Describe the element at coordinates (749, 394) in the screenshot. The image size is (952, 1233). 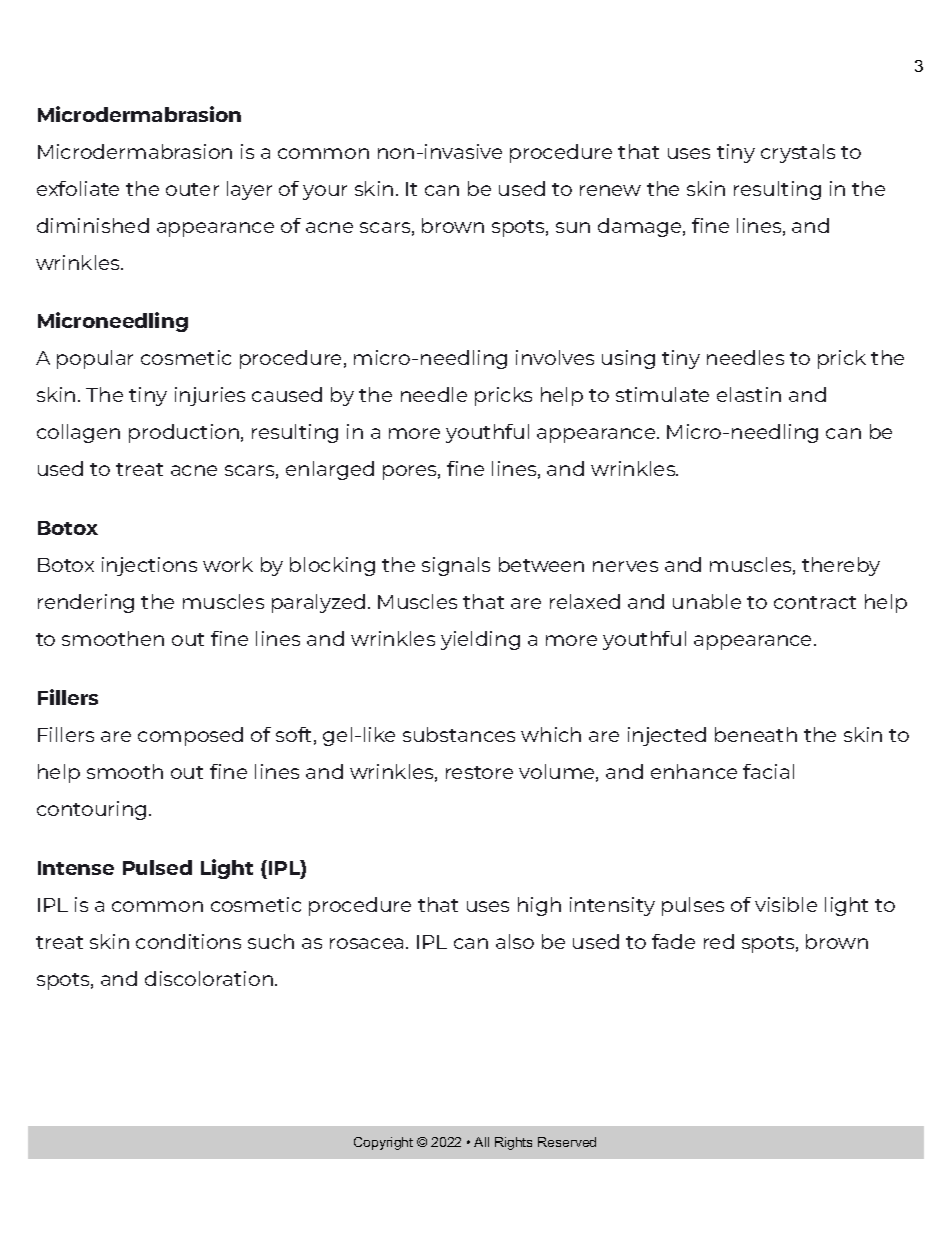
I see `elastin` at that location.
